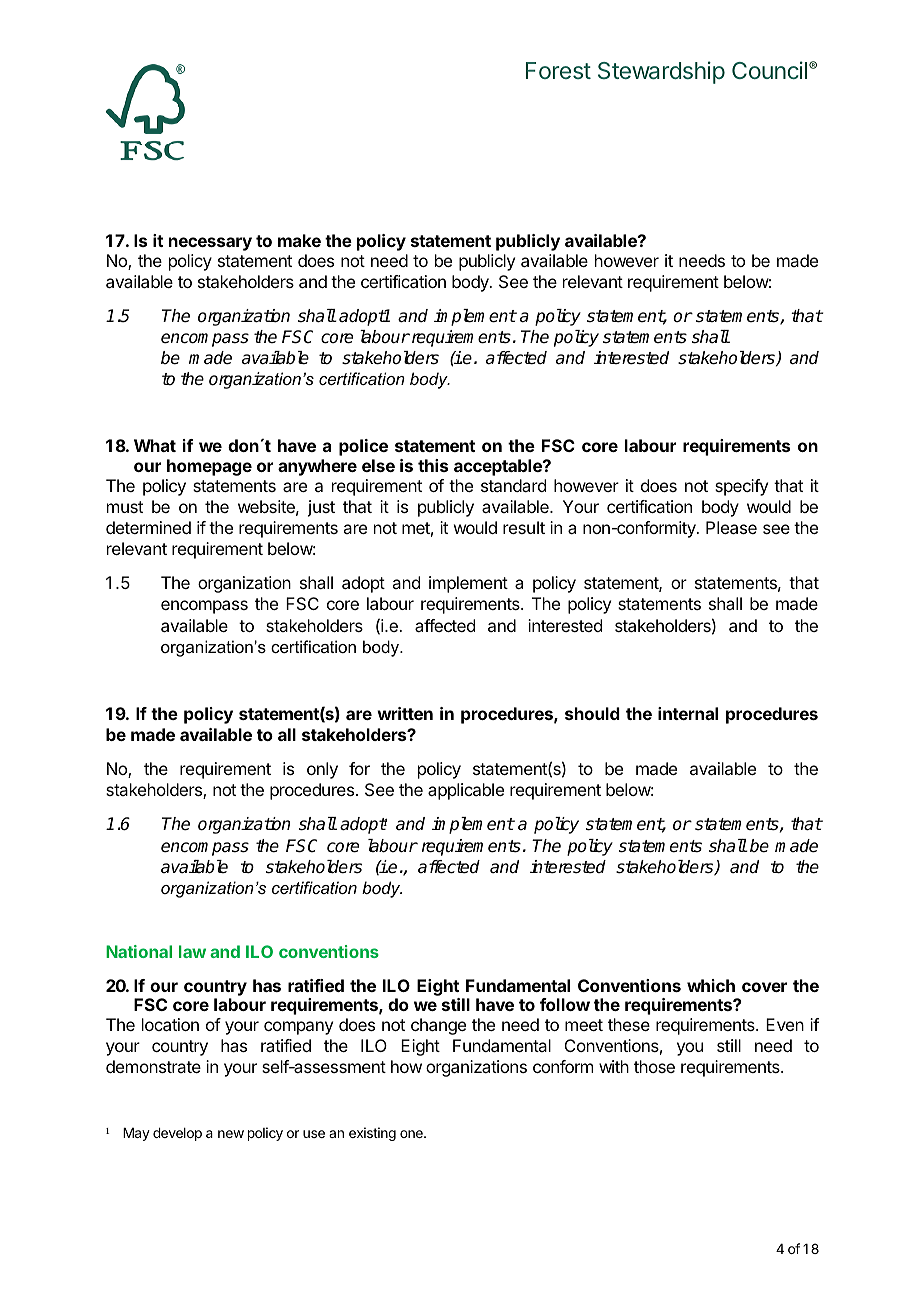 The image size is (924, 1309). I want to click on necessary, so click(210, 244).
